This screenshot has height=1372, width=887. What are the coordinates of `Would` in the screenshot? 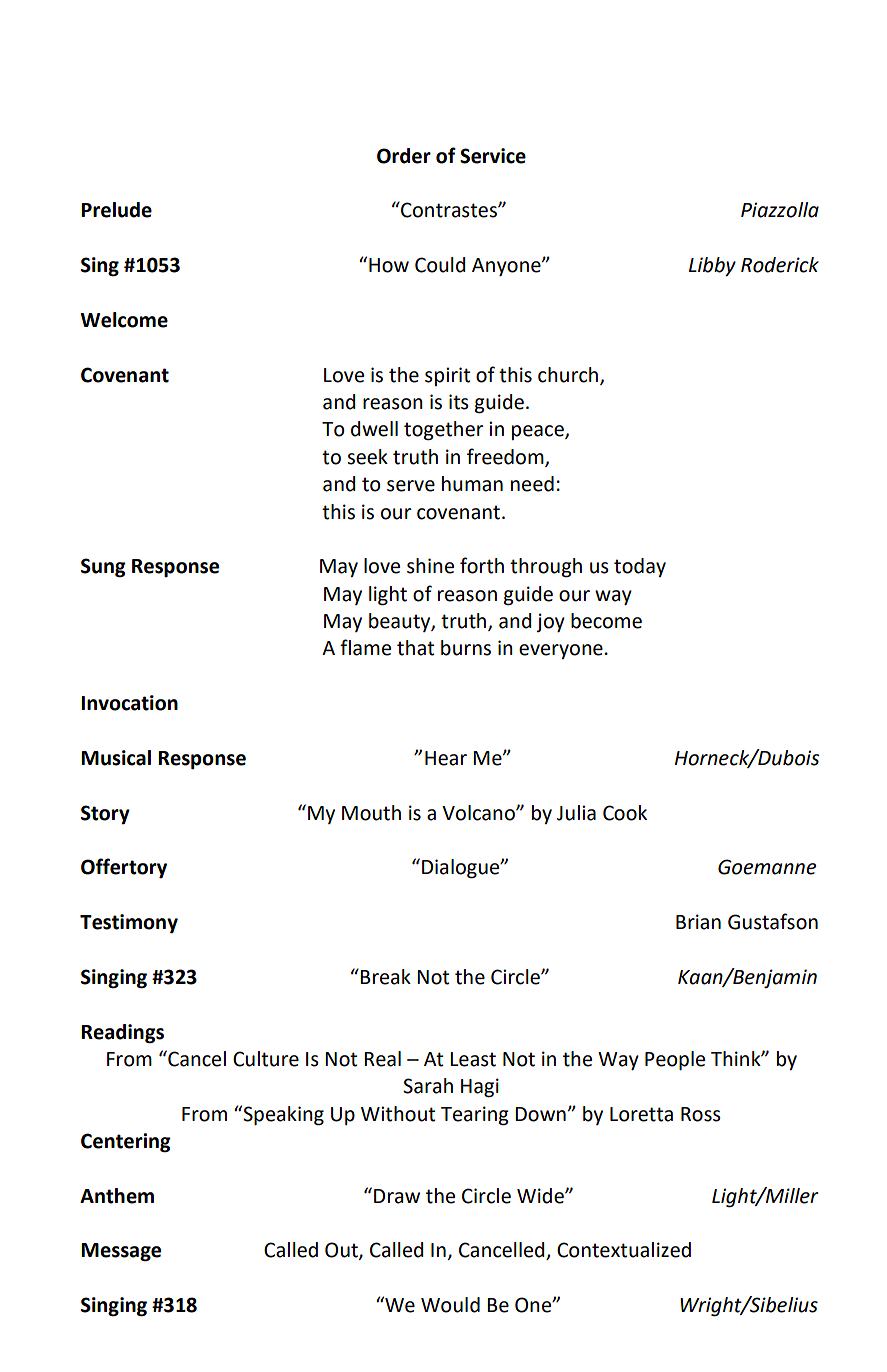 It's located at (450, 1305).
